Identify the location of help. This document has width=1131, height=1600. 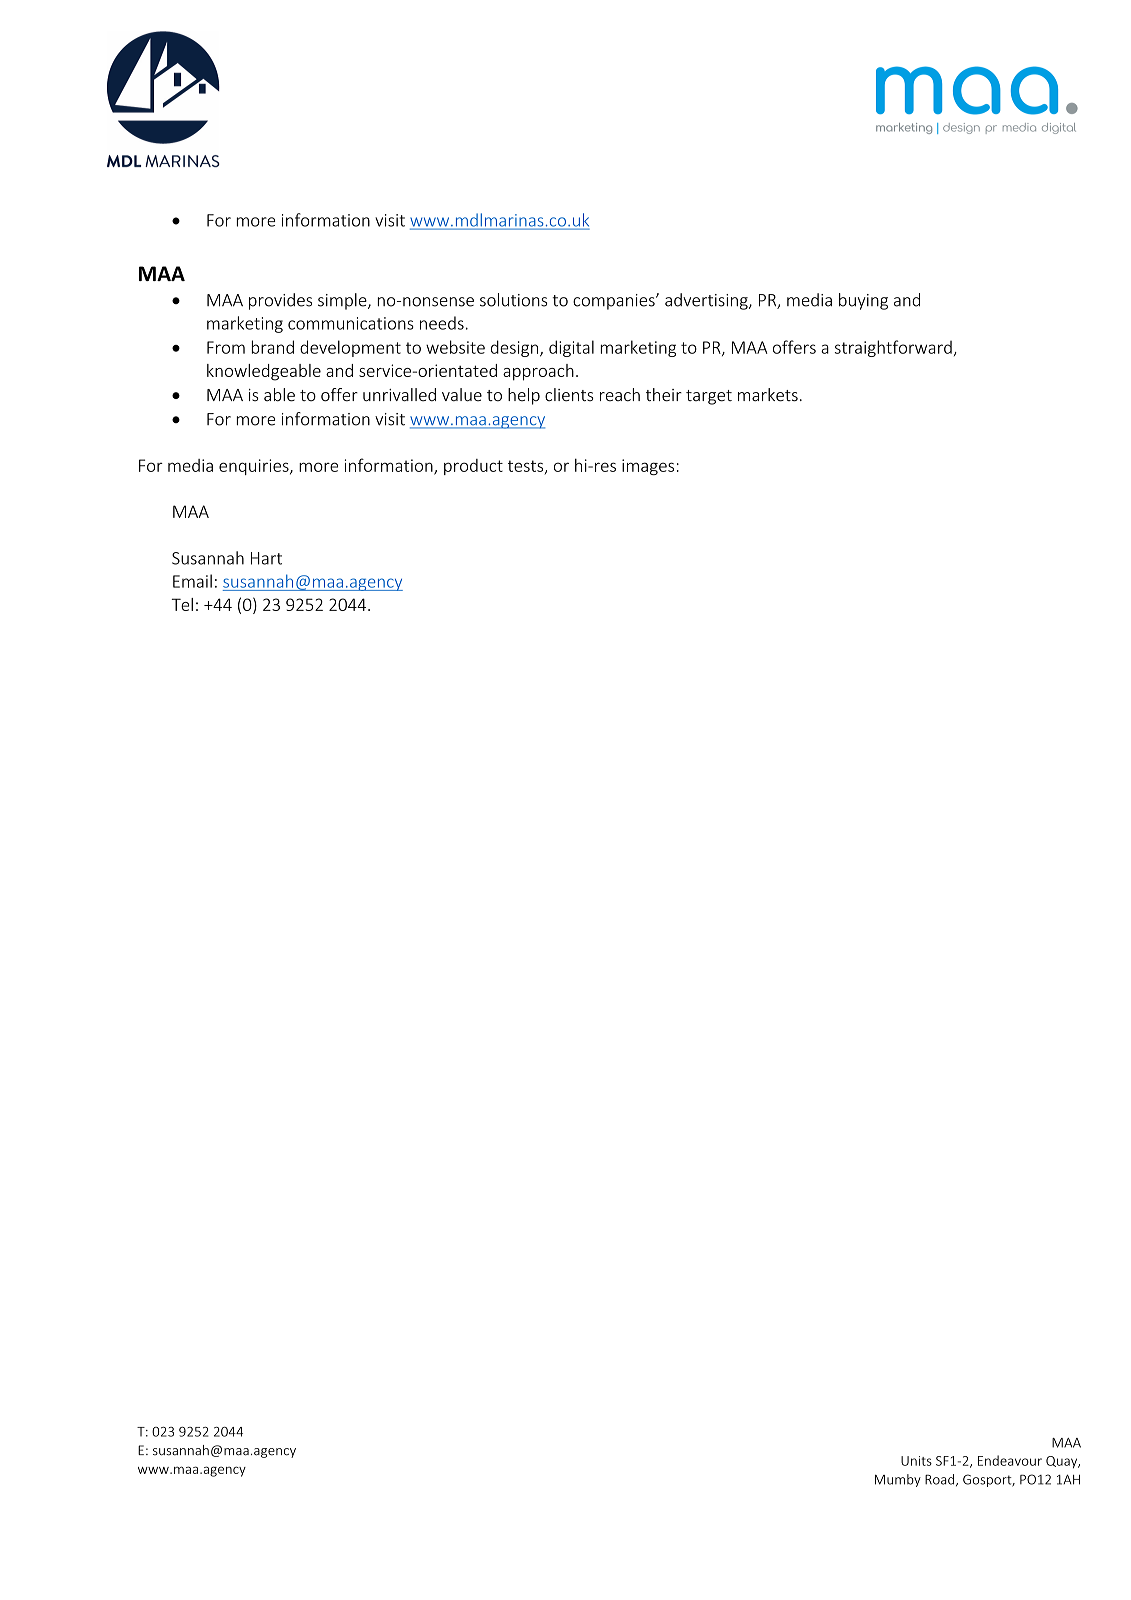
(524, 396).
